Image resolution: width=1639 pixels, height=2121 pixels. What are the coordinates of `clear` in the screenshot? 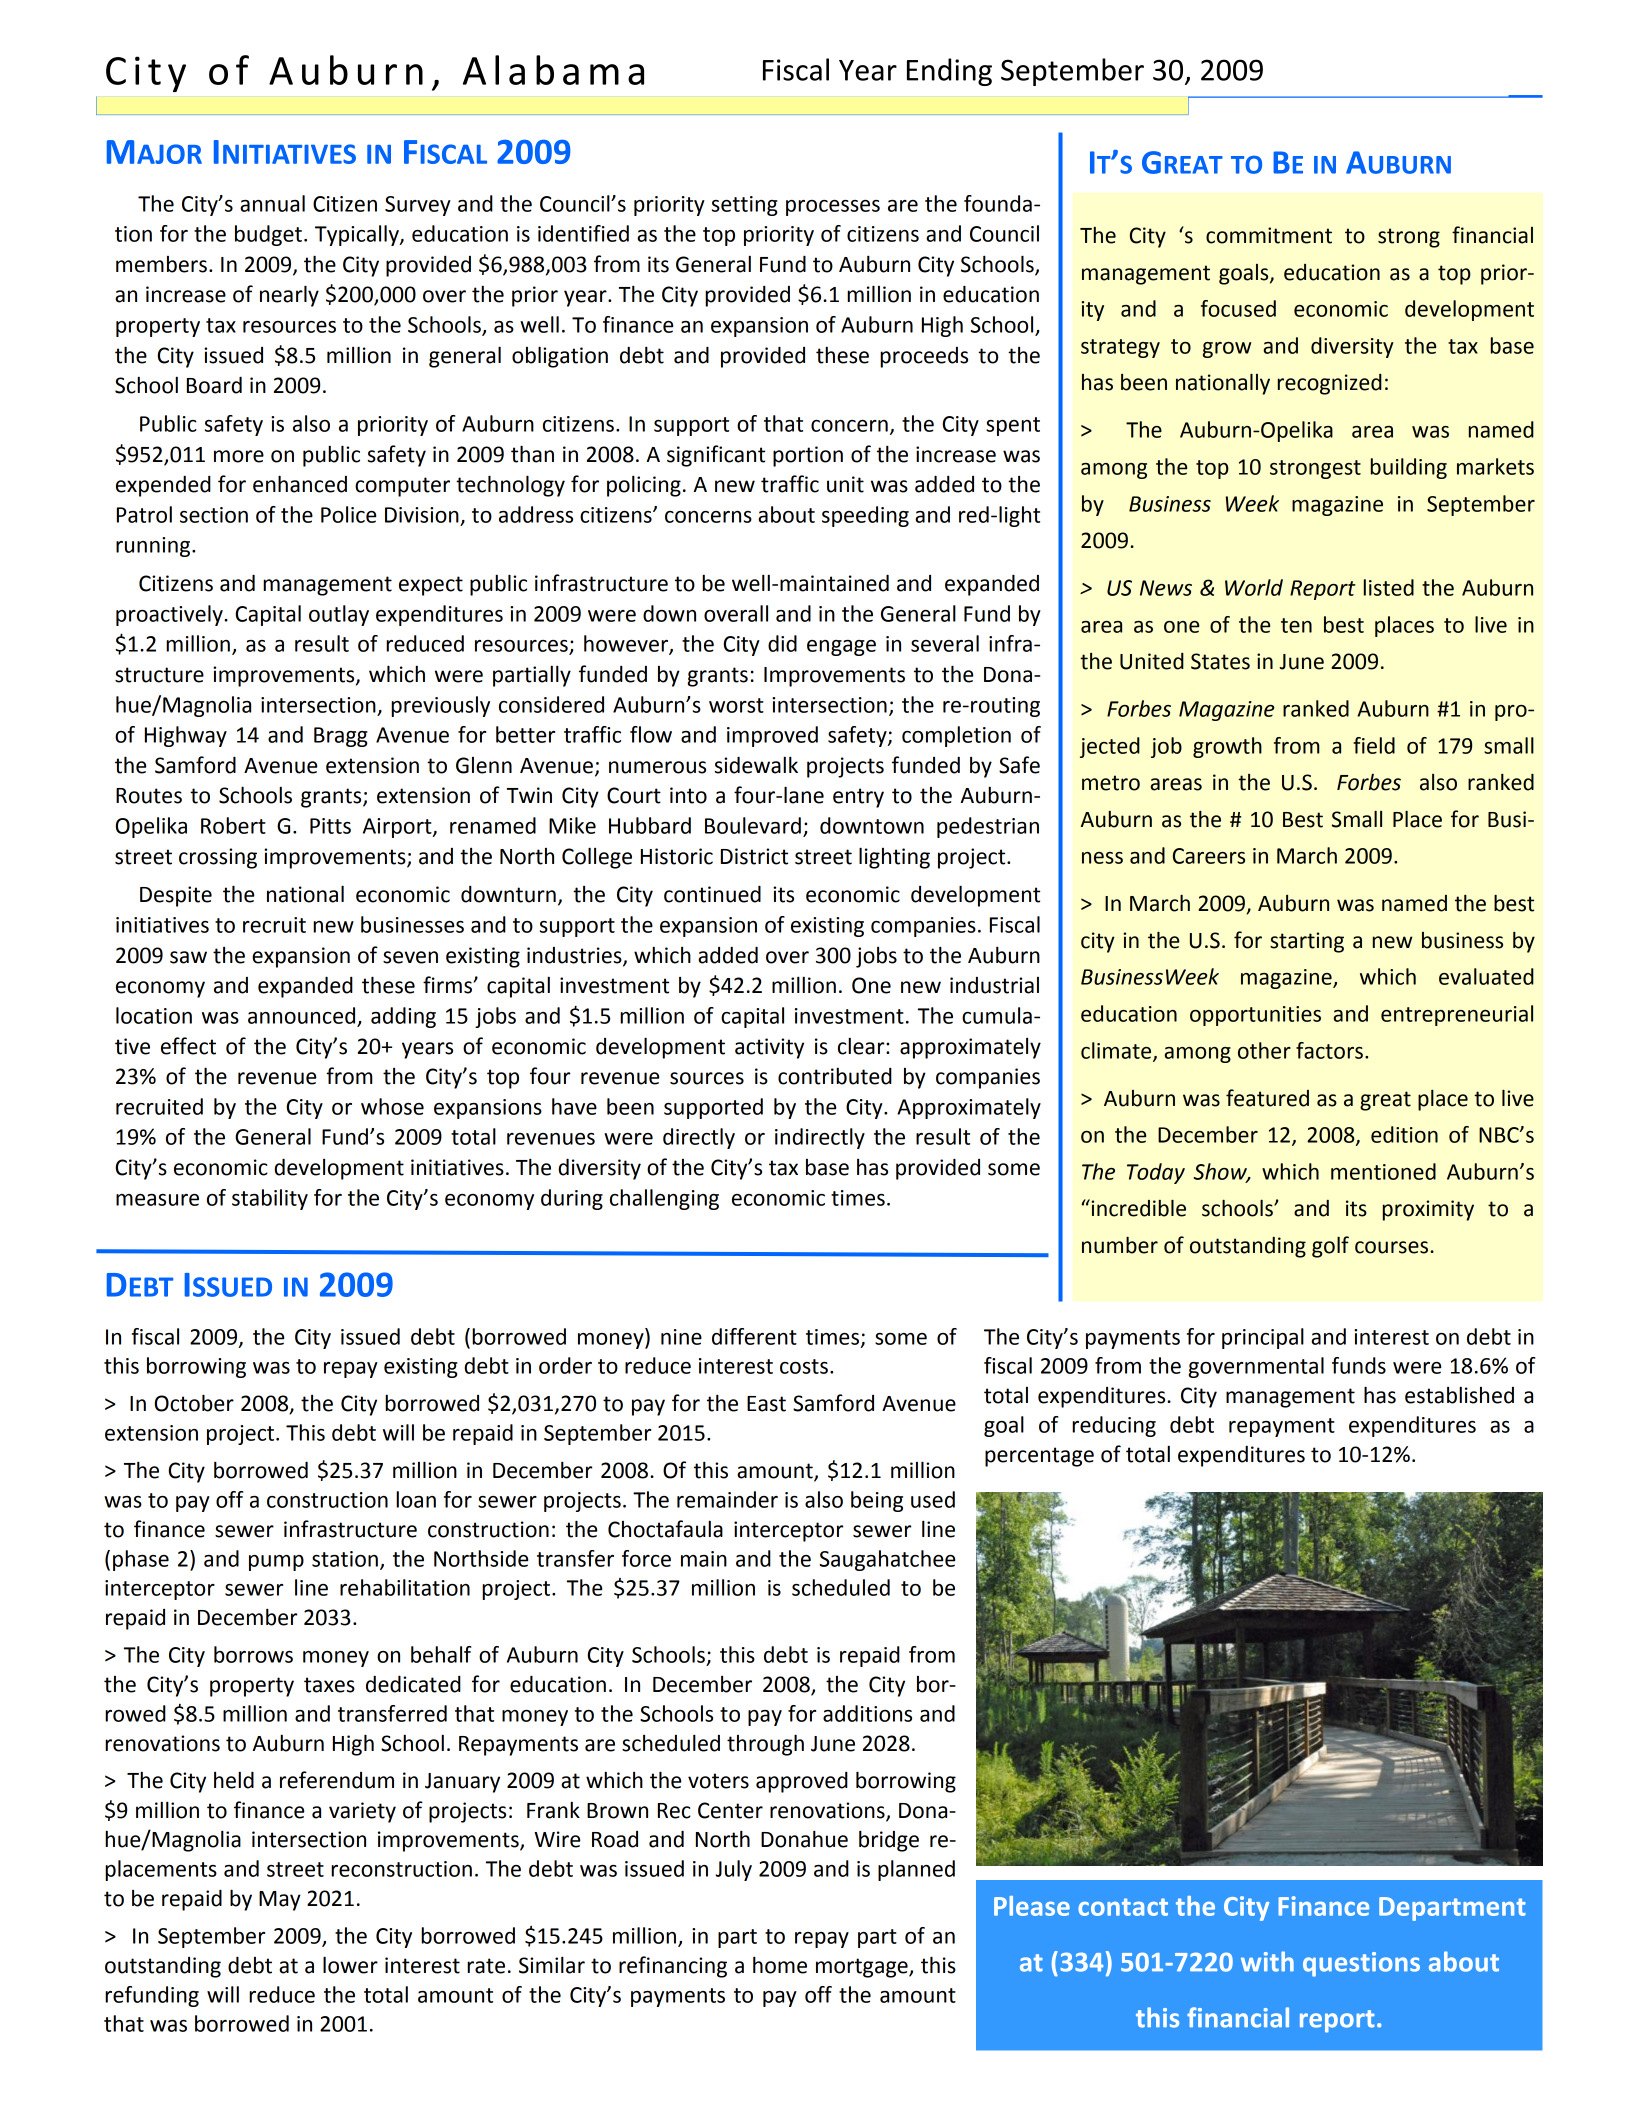 It's located at (862, 1046).
